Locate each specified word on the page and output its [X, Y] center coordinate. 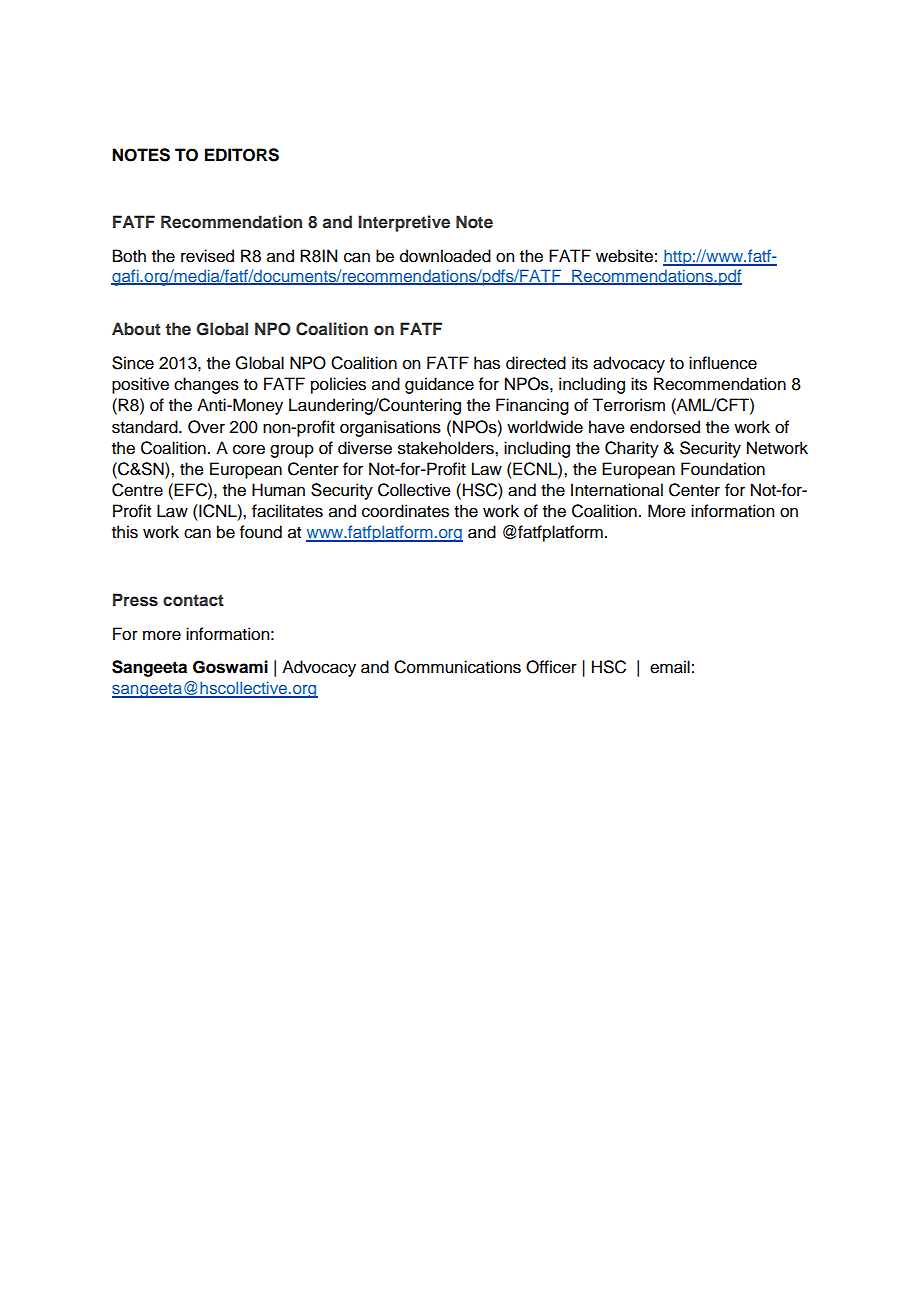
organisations [390, 428]
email [670, 667]
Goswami [230, 667]
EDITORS [242, 155]
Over [206, 427]
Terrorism [628, 405]
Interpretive [404, 223]
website [624, 256]
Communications [457, 667]
